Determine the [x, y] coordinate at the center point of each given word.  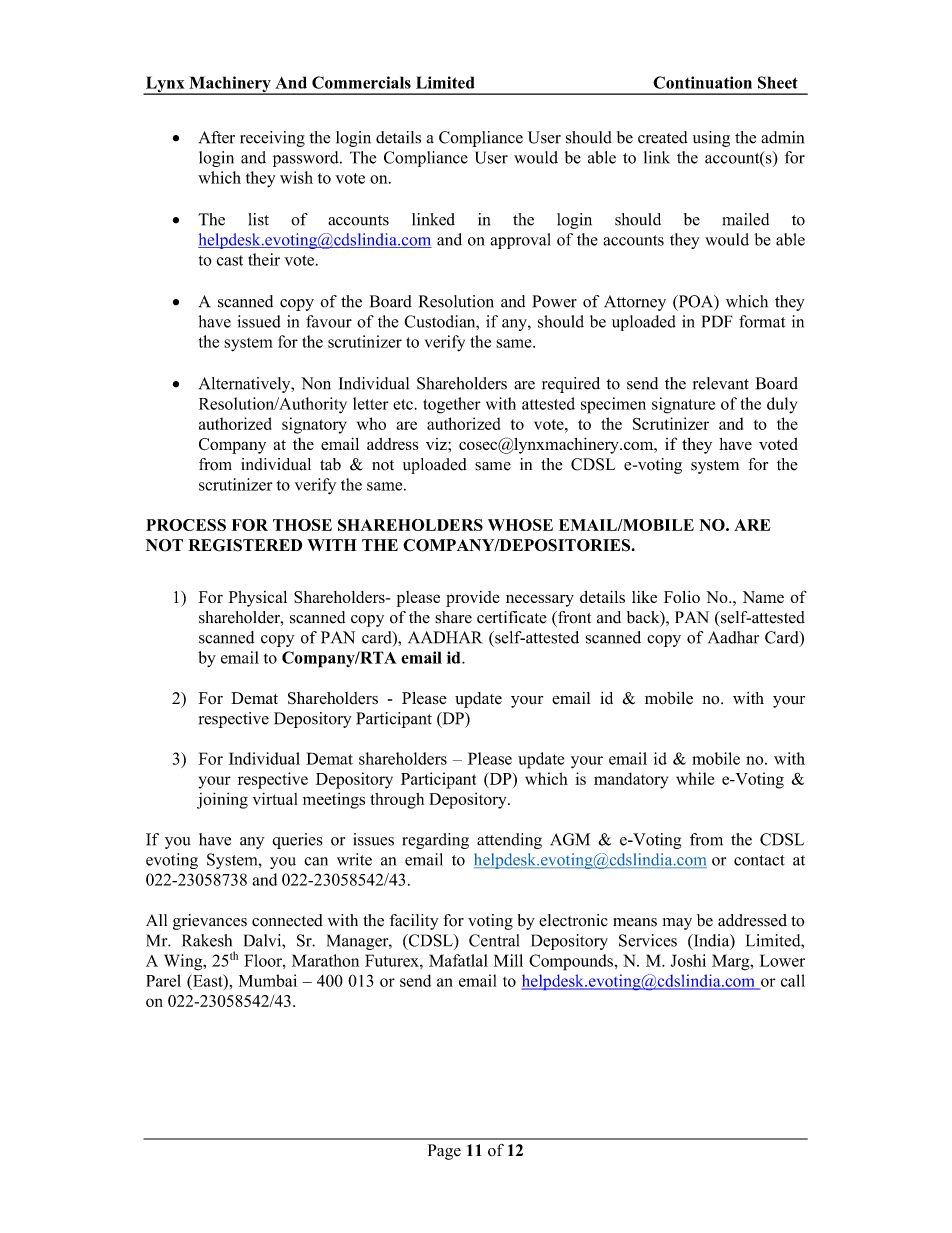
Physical [257, 599]
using [711, 139]
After [217, 137]
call [793, 980]
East [208, 981]
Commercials [361, 82]
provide [473, 599]
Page [444, 1152]
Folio [682, 597]
